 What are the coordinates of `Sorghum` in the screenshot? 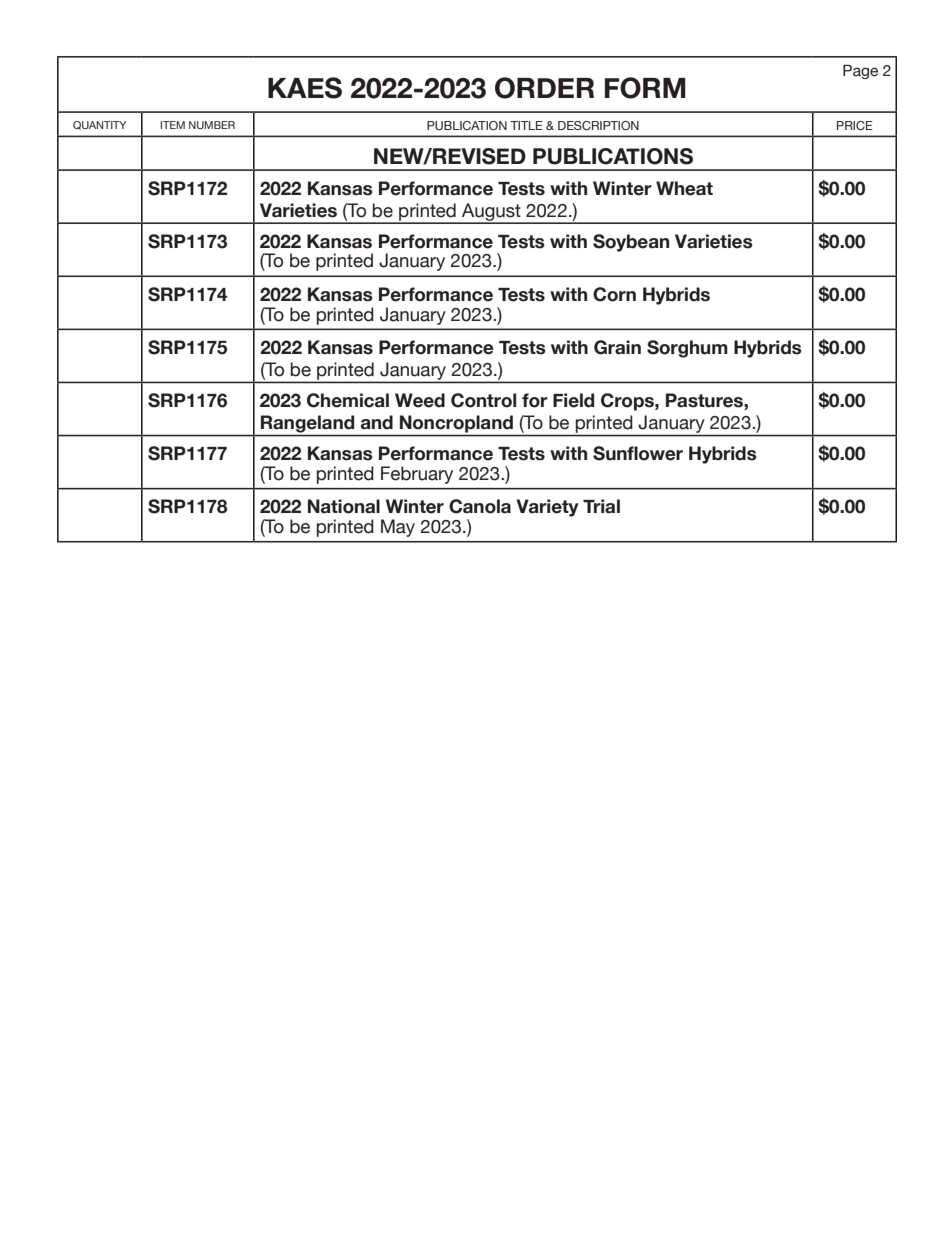 It's located at (687, 349).
